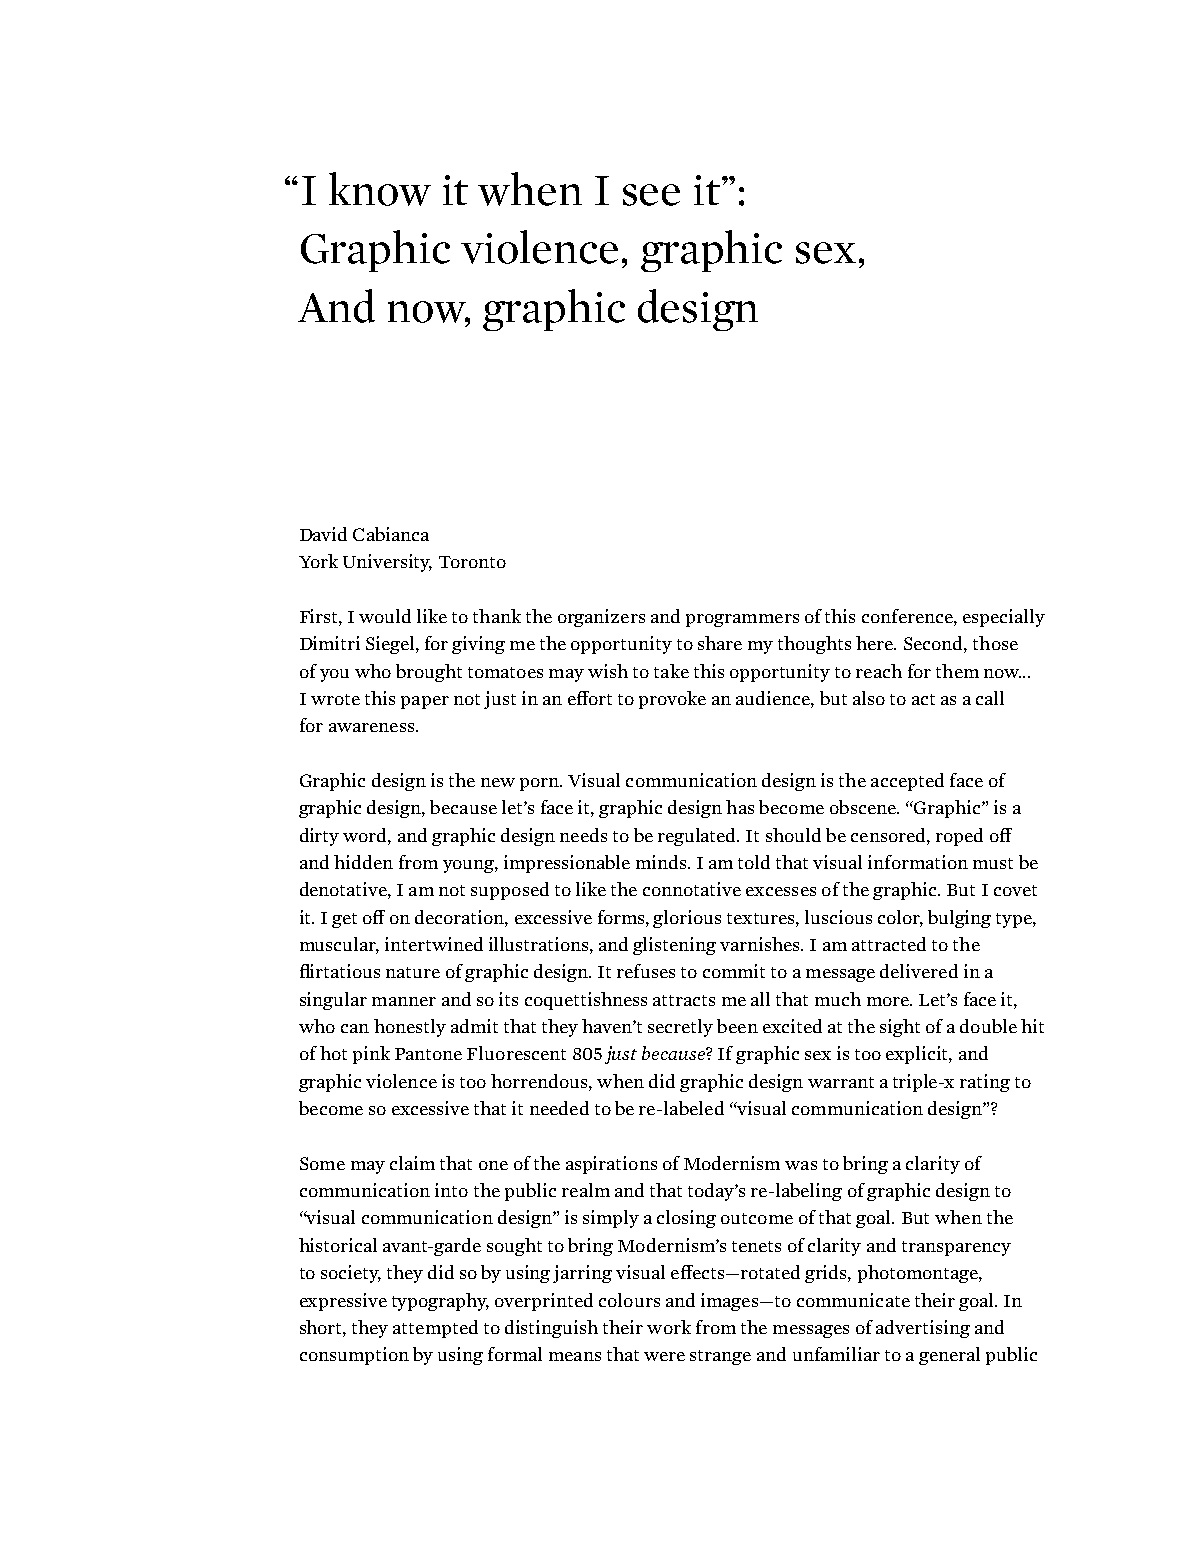  Describe the element at coordinates (1004, 618) in the image. I see `especially` at that location.
